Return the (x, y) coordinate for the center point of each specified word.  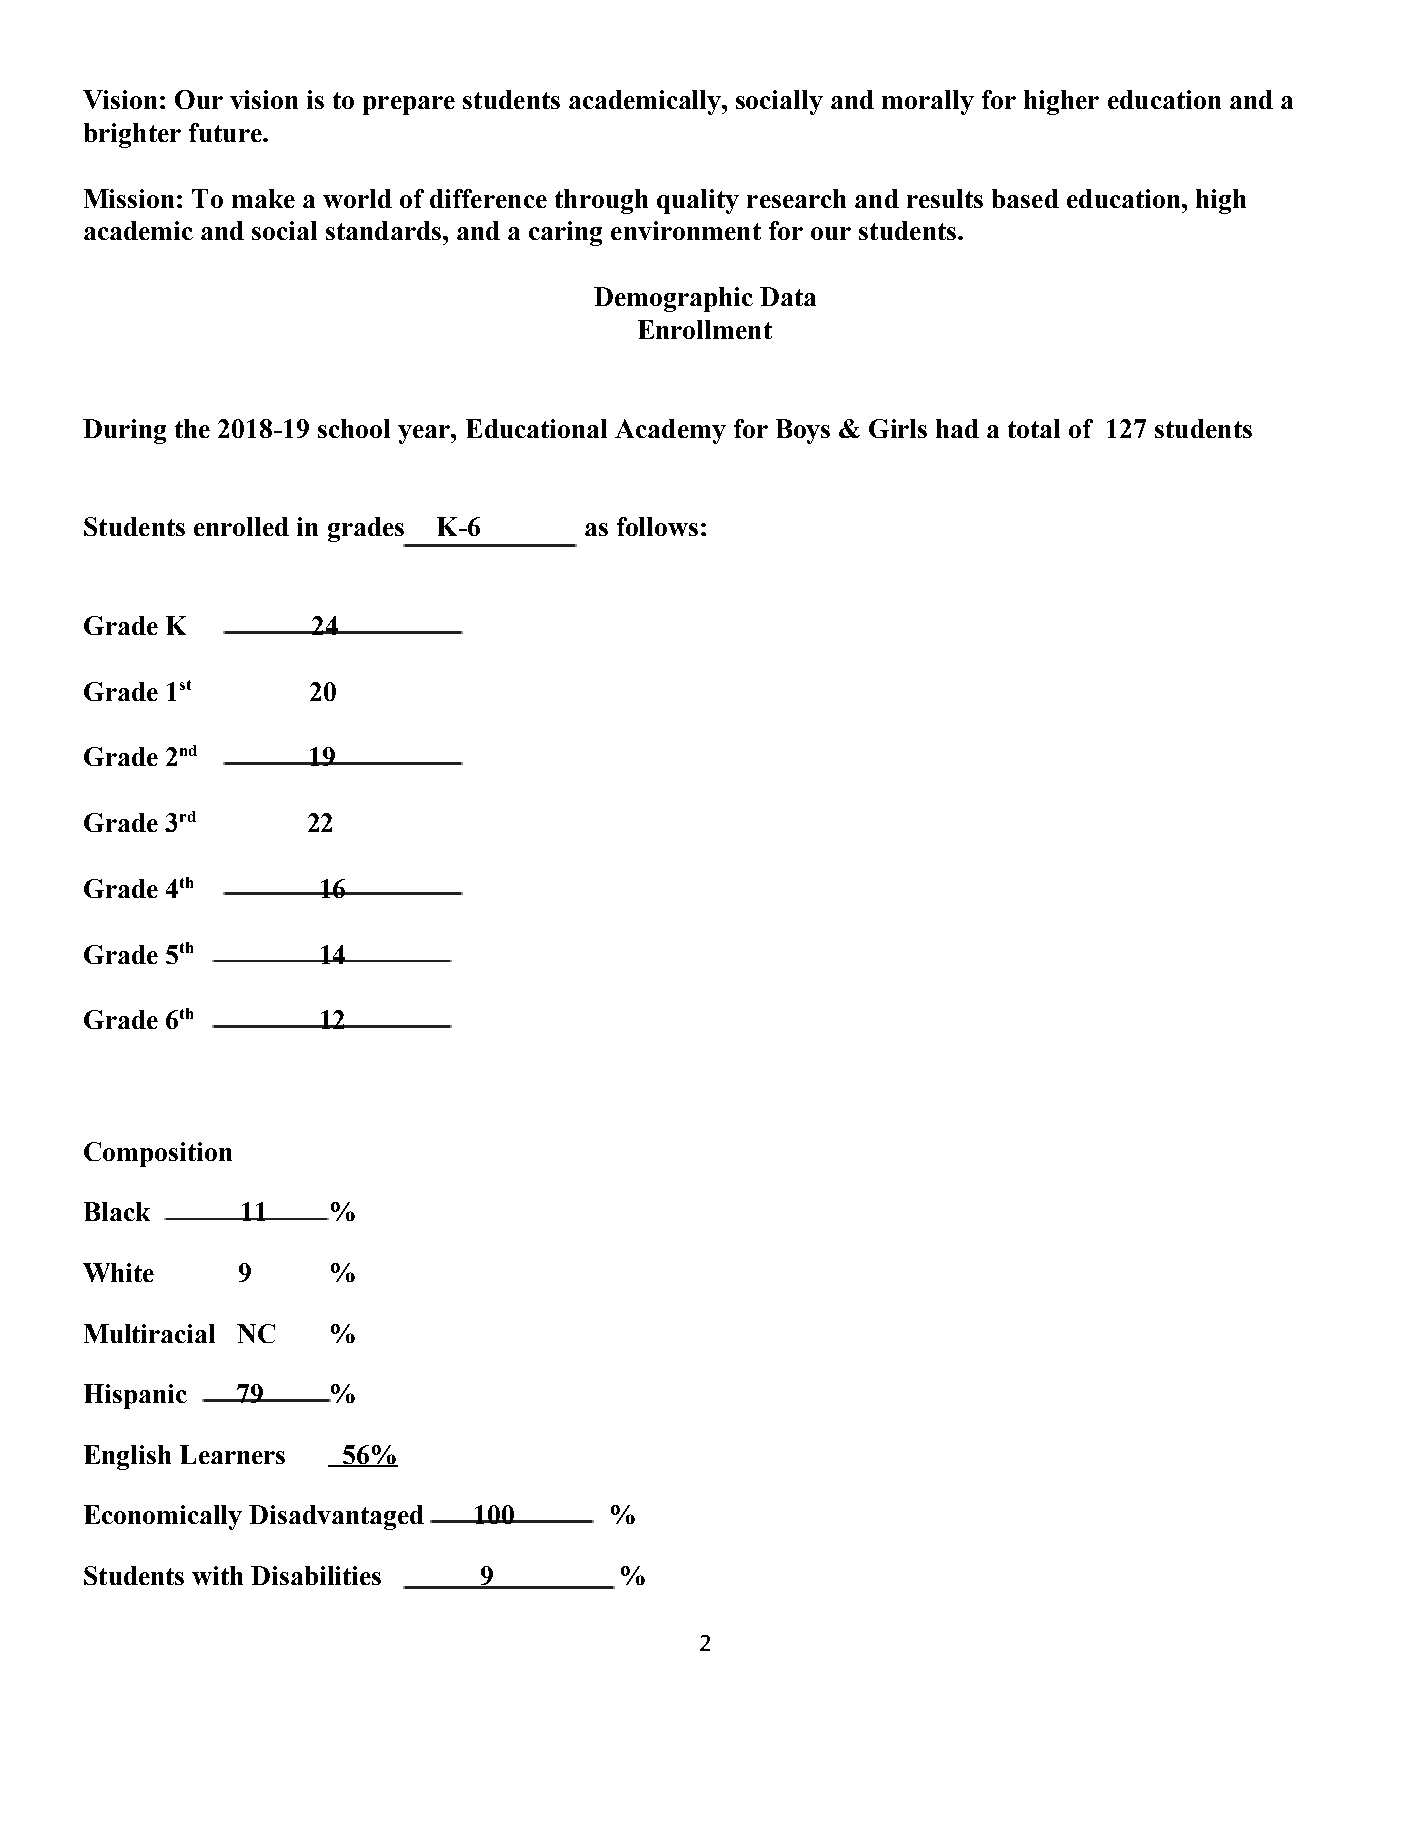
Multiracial (149, 1333)
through (601, 201)
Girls (898, 428)
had (957, 428)
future (226, 132)
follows (657, 526)
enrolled (241, 526)
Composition (158, 1154)
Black (117, 1211)
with (217, 1575)
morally (928, 102)
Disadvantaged (336, 1517)
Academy (670, 431)
